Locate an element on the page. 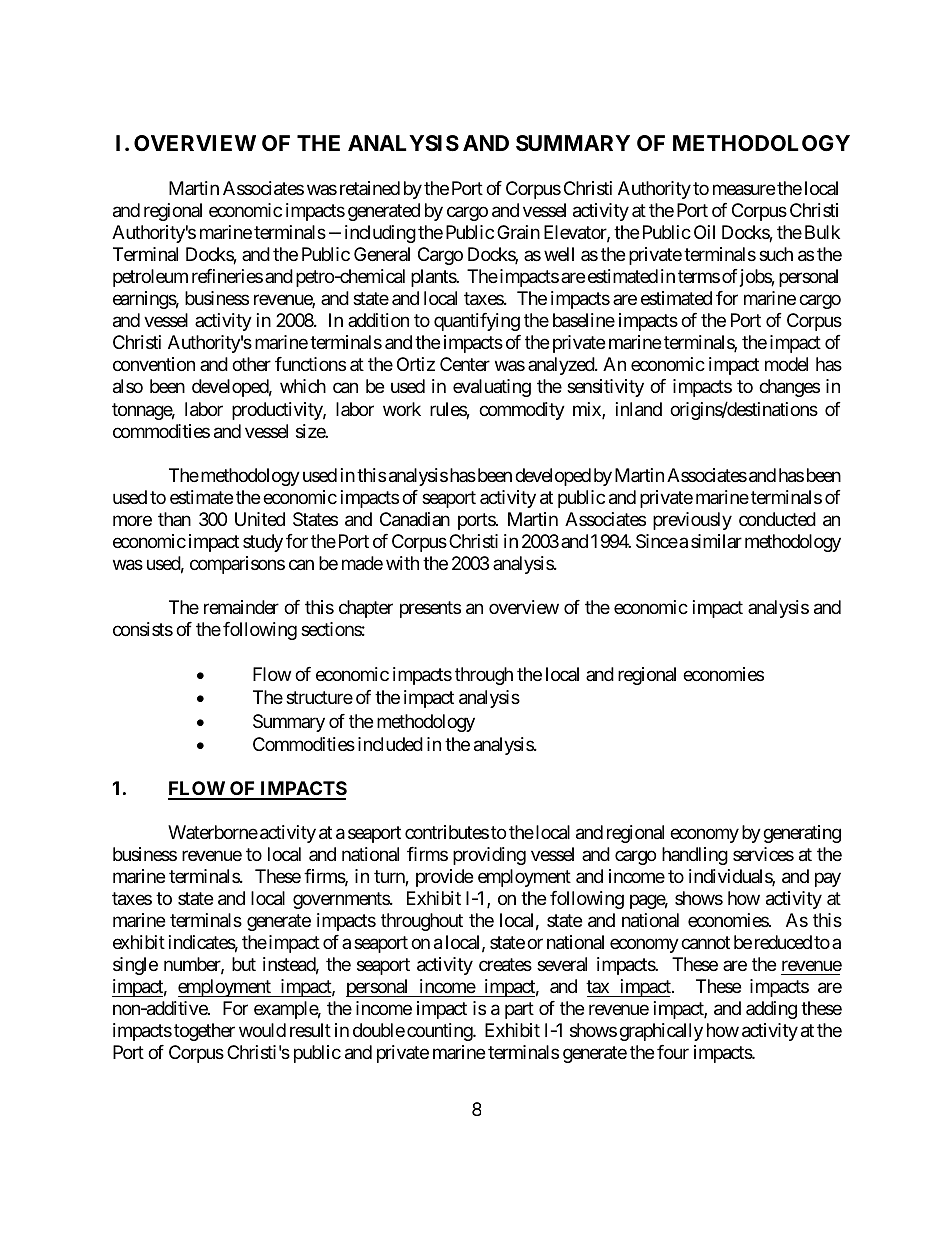 This page has width=952, height=1233. measure is located at coordinates (744, 190).
